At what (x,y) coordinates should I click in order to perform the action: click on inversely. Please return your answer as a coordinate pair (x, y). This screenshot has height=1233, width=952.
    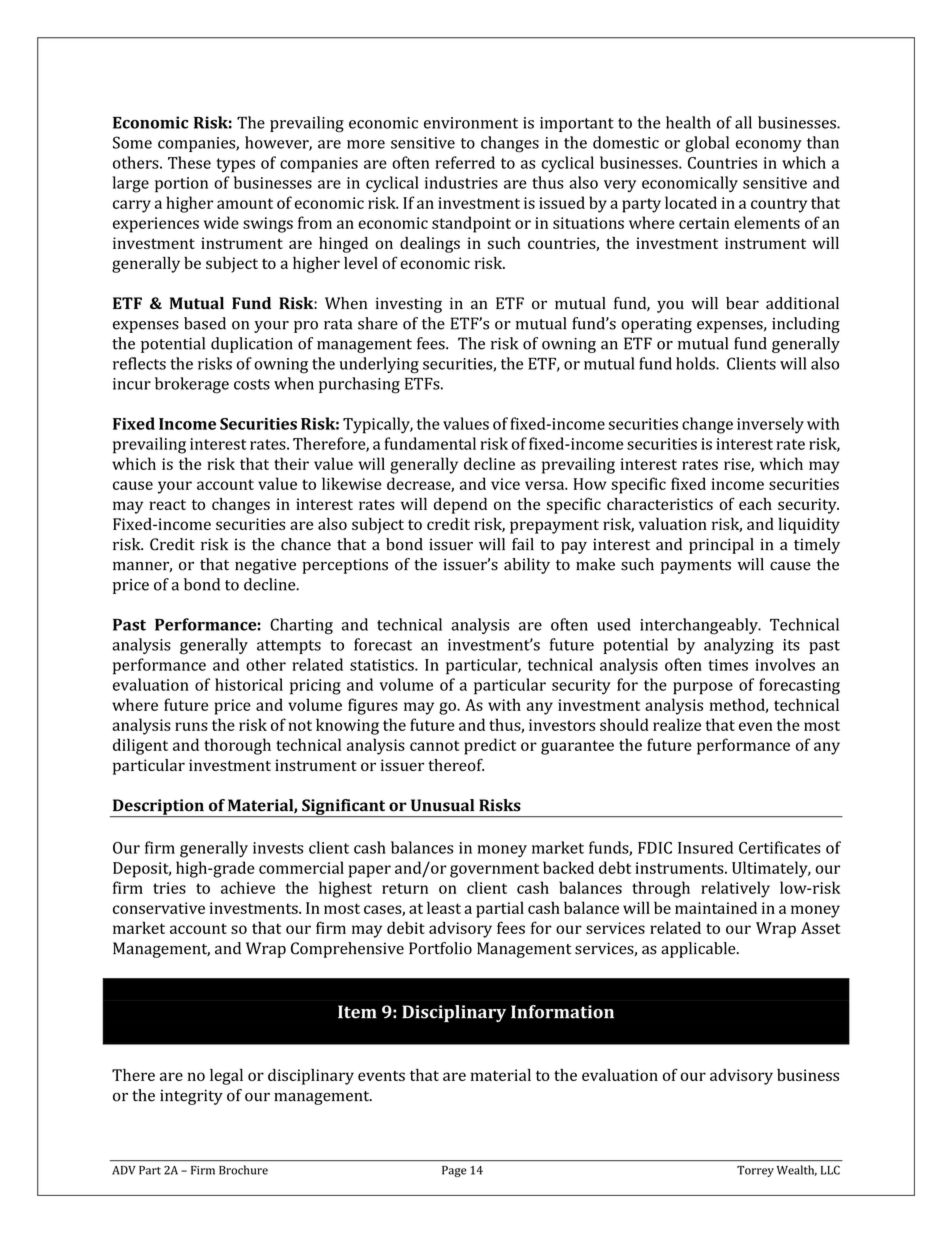
    Looking at the image, I should click on (770, 425).
